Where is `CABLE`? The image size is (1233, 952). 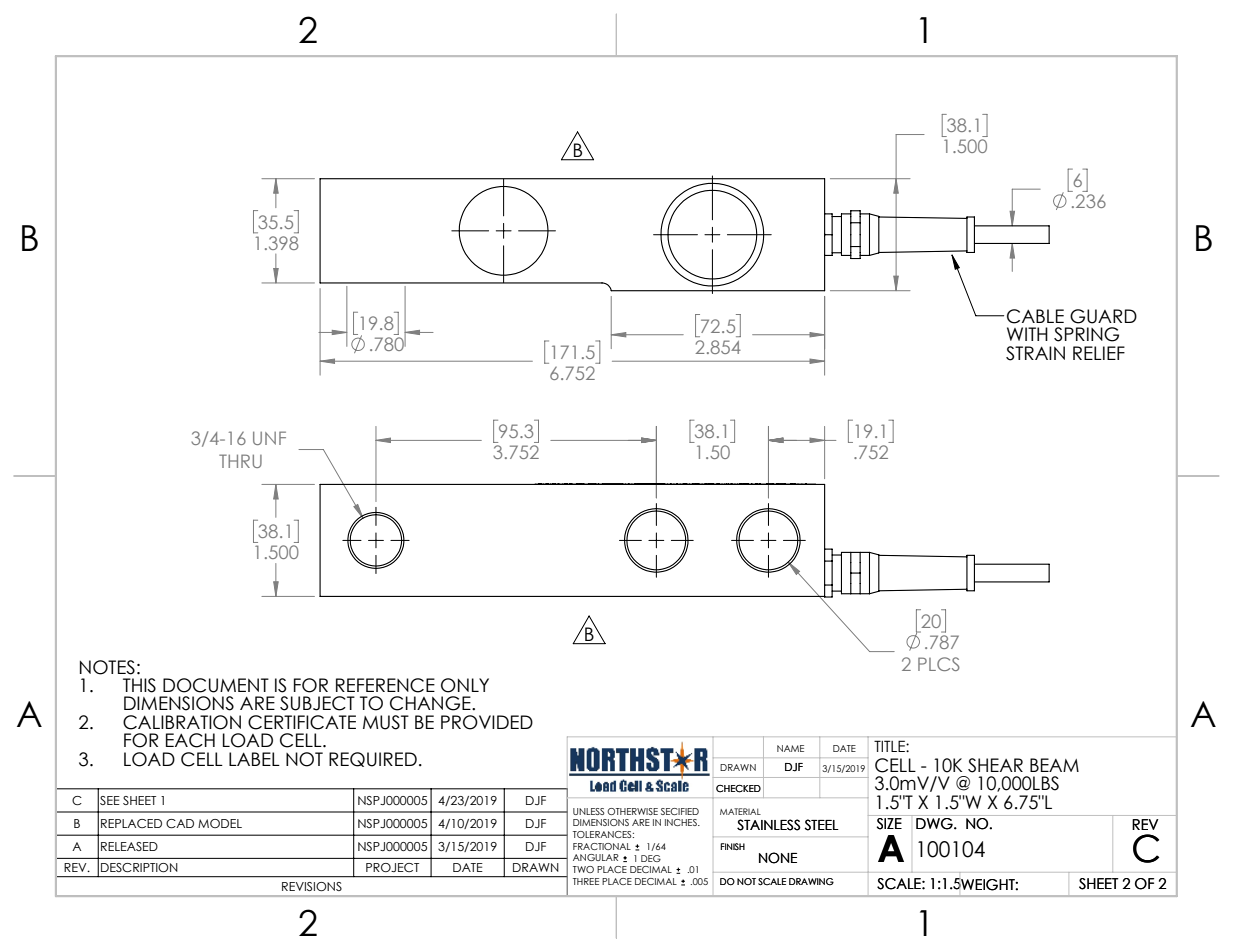
CABLE is located at coordinates (1035, 316).
